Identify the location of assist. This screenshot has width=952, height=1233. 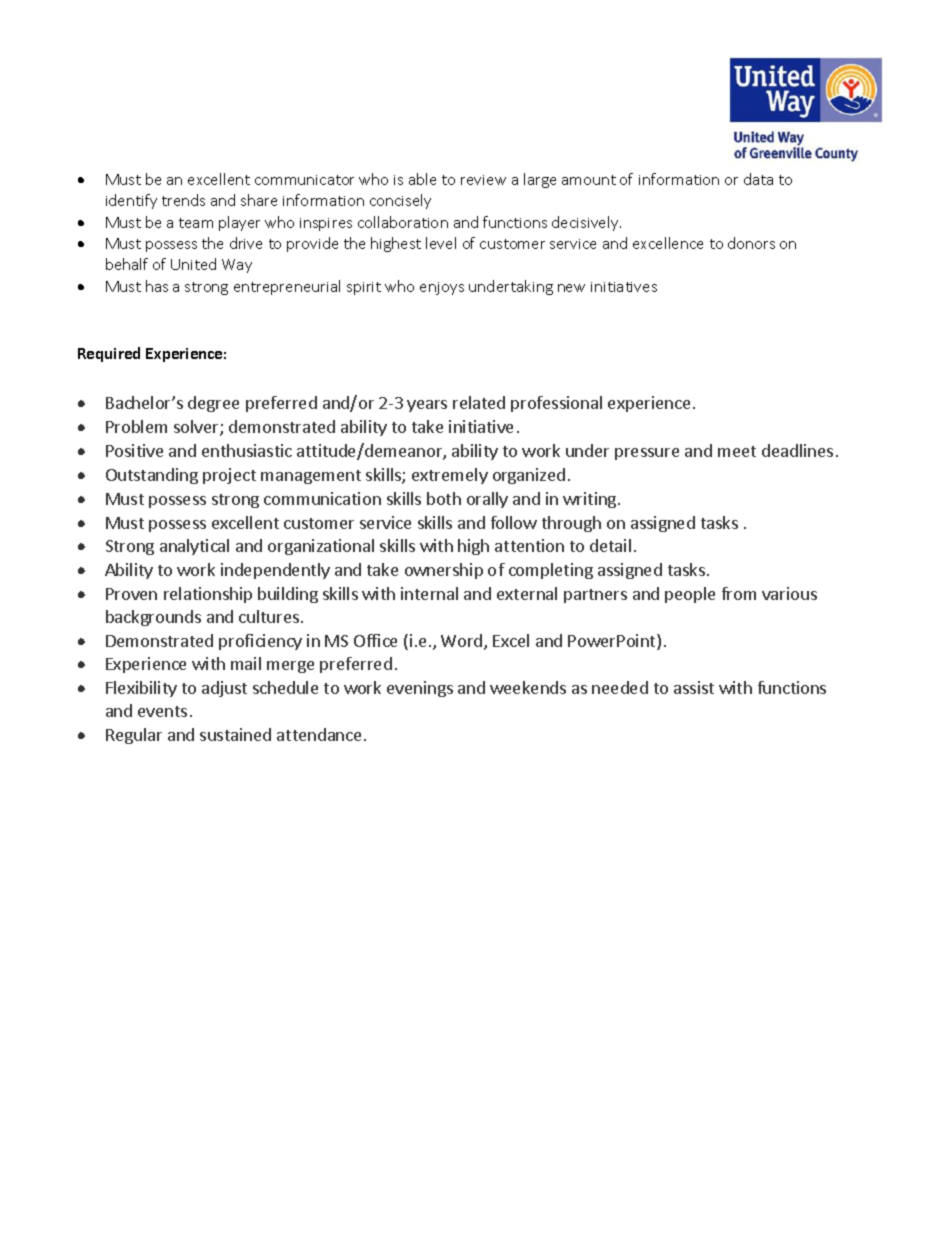
(694, 687).
